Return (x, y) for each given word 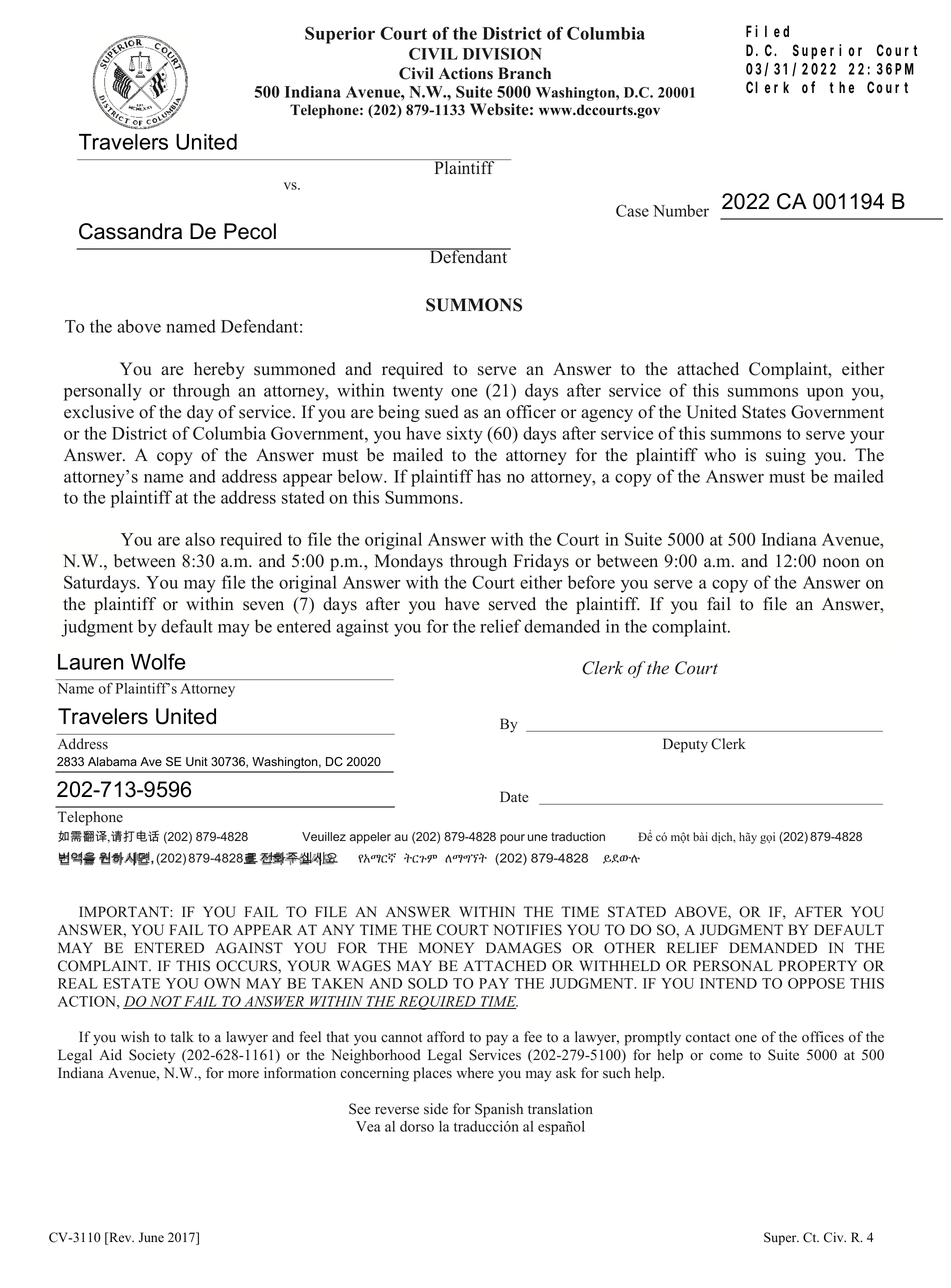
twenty (418, 393)
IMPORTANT (125, 912)
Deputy (685, 745)
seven (263, 606)
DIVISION (502, 53)
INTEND (728, 983)
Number (681, 210)
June (151, 1237)
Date (514, 797)
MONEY (446, 948)
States (764, 412)
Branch (524, 73)
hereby (219, 370)
